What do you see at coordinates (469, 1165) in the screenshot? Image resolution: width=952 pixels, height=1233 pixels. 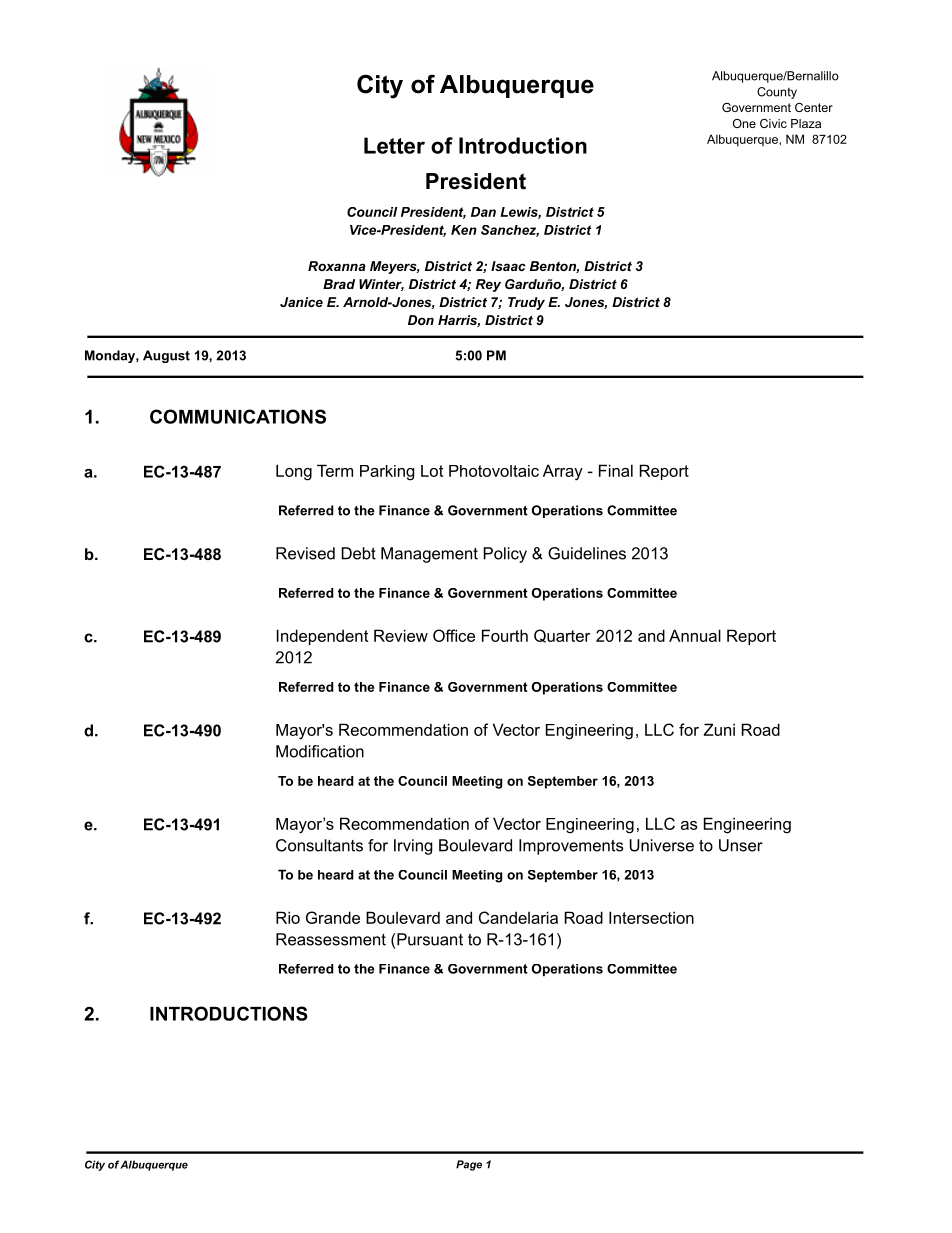 I see `Page` at bounding box center [469, 1165].
